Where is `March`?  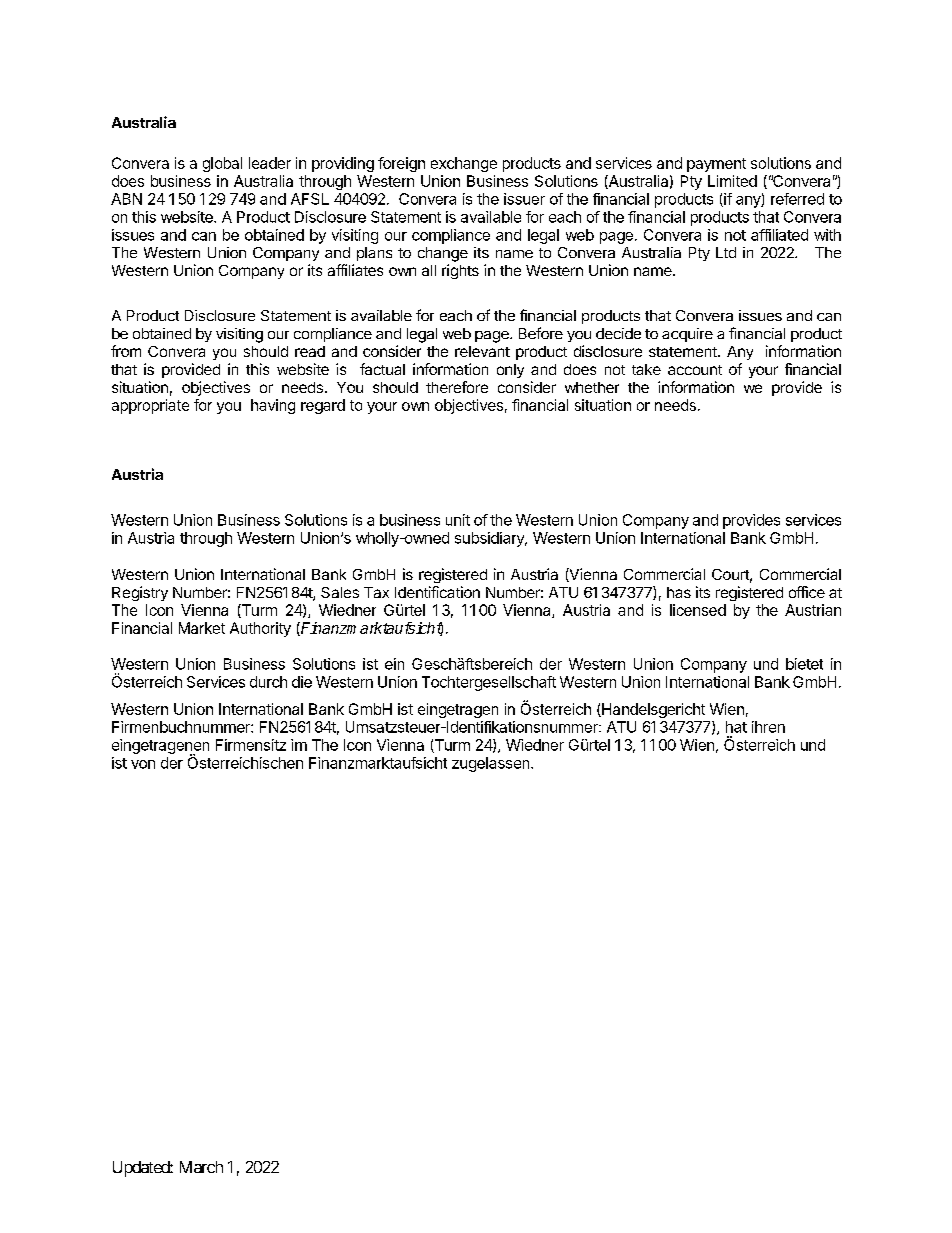 March is located at coordinates (201, 1167).
